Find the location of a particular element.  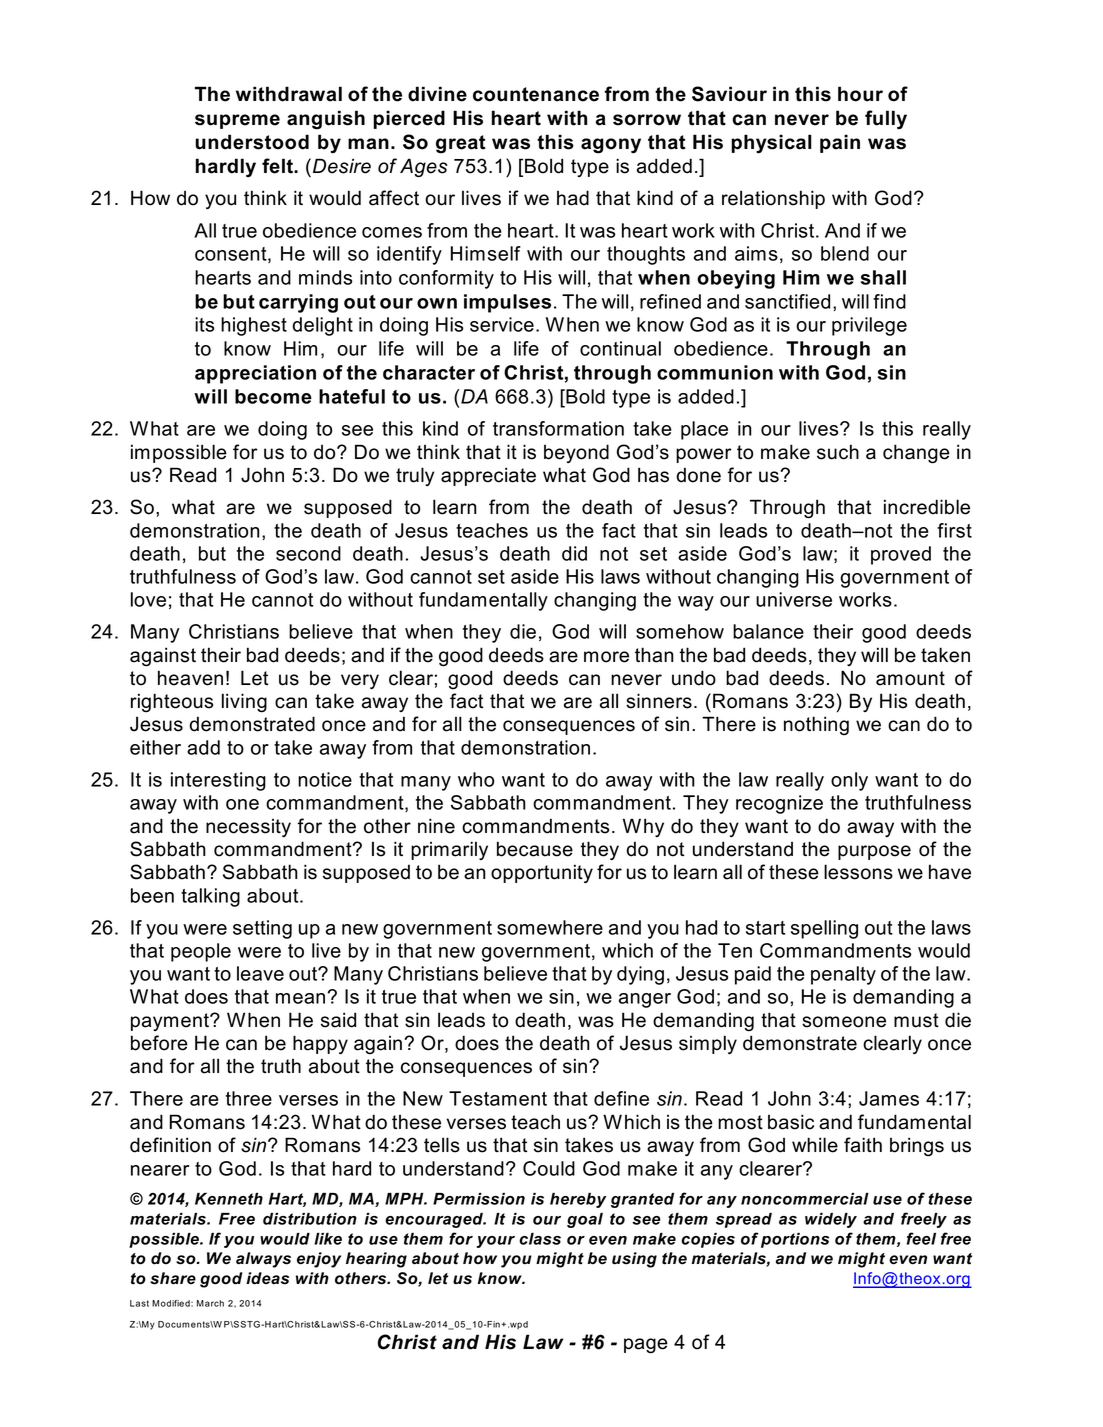

spelling is located at coordinates (824, 929).
